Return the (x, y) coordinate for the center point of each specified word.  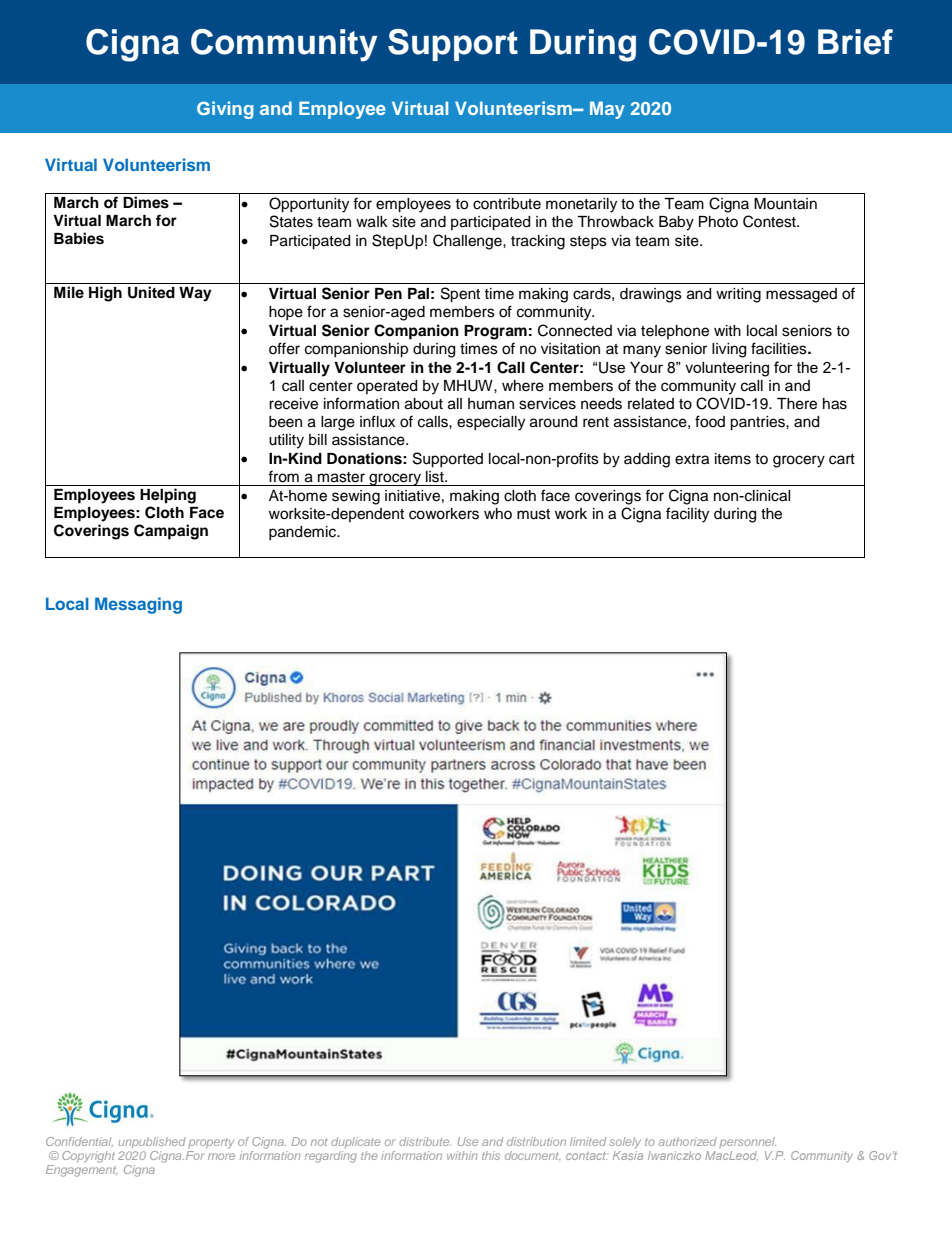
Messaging (138, 605)
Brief (855, 42)
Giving (225, 110)
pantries (758, 423)
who (498, 513)
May (607, 110)
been (285, 422)
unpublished (152, 1142)
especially (491, 423)
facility (687, 515)
